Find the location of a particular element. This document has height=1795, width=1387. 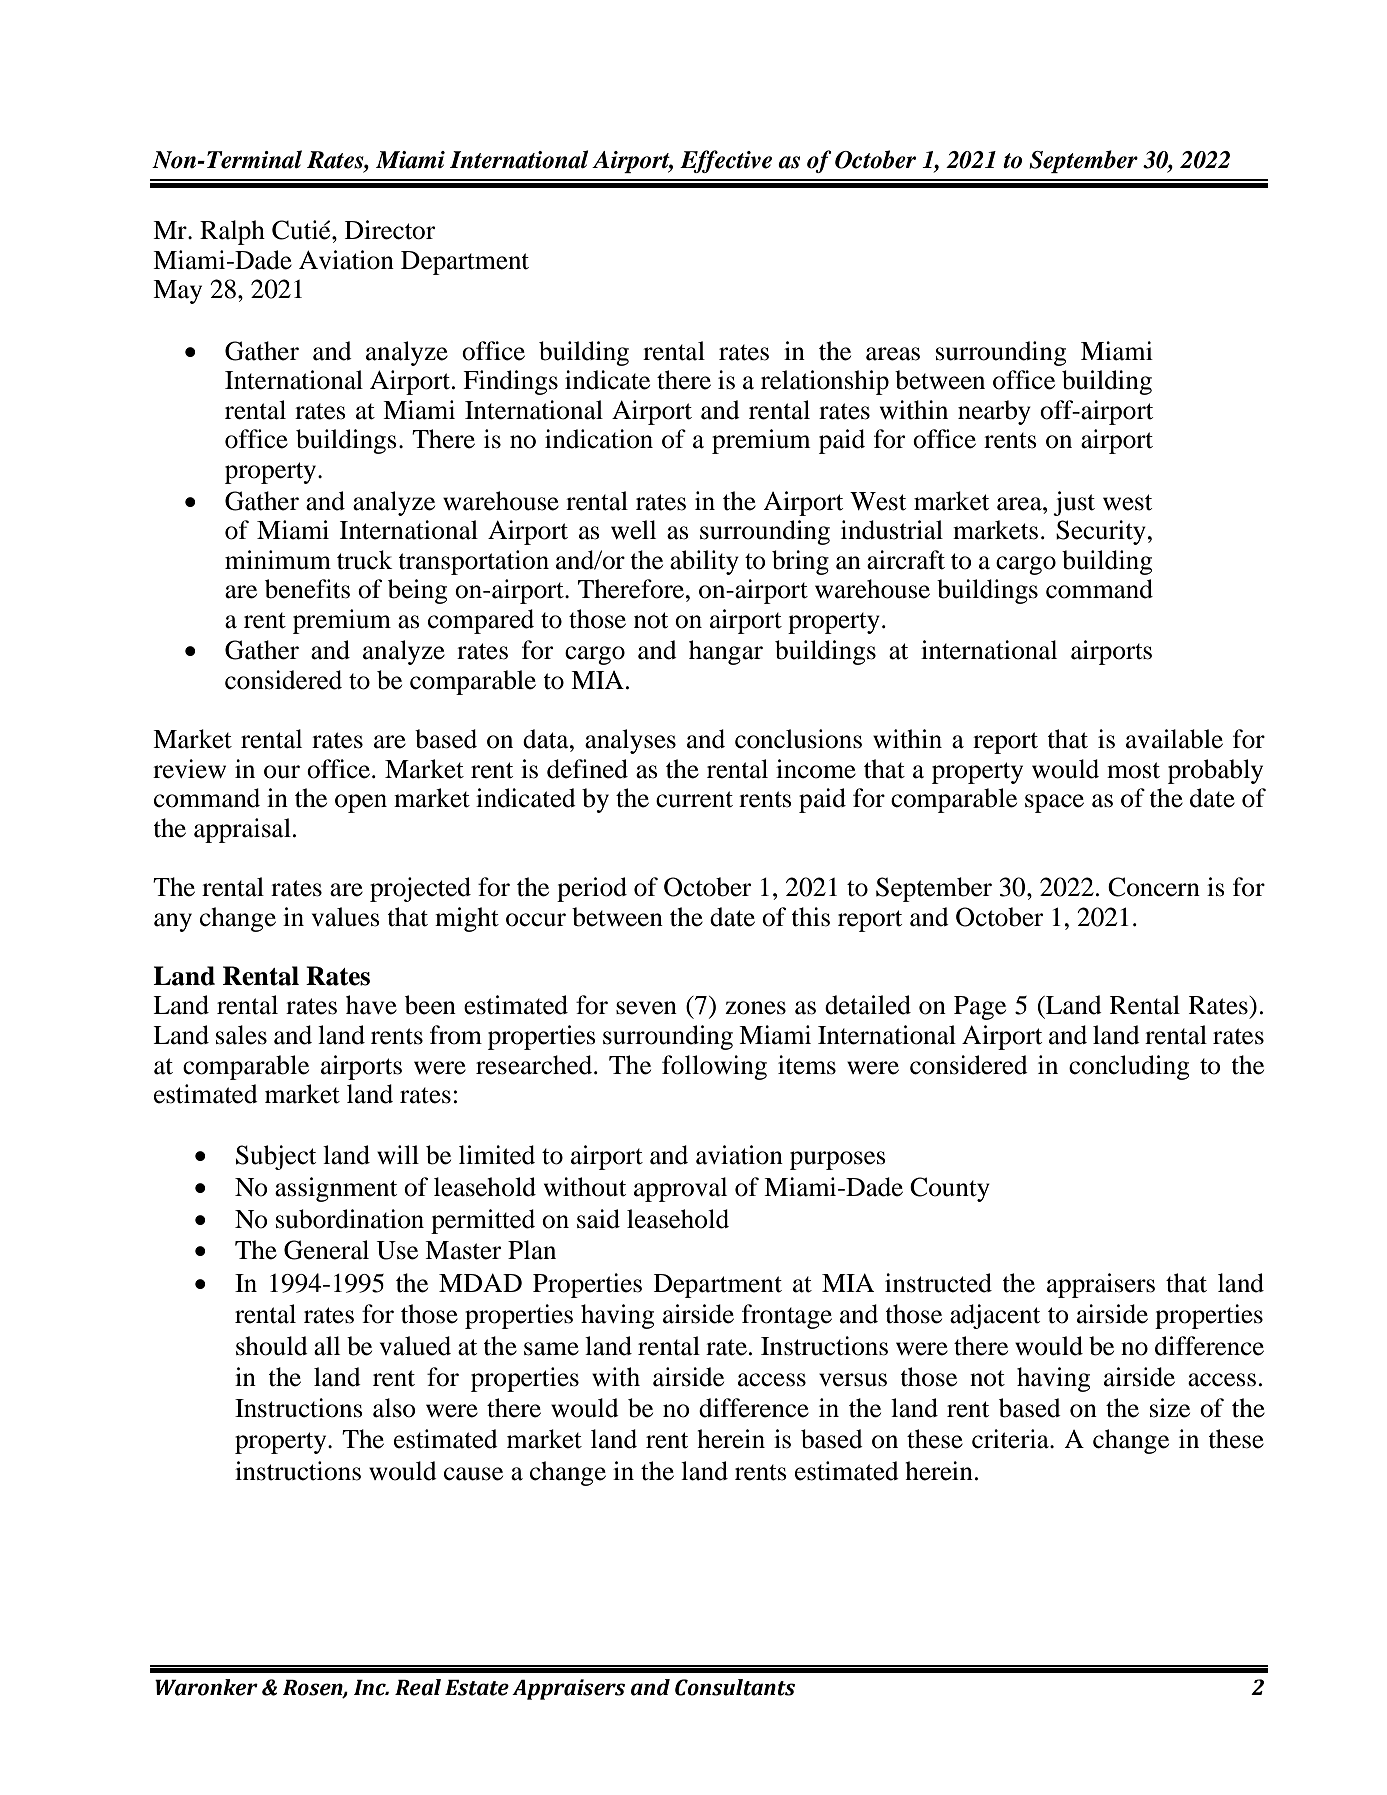

Effective is located at coordinates (726, 161).
